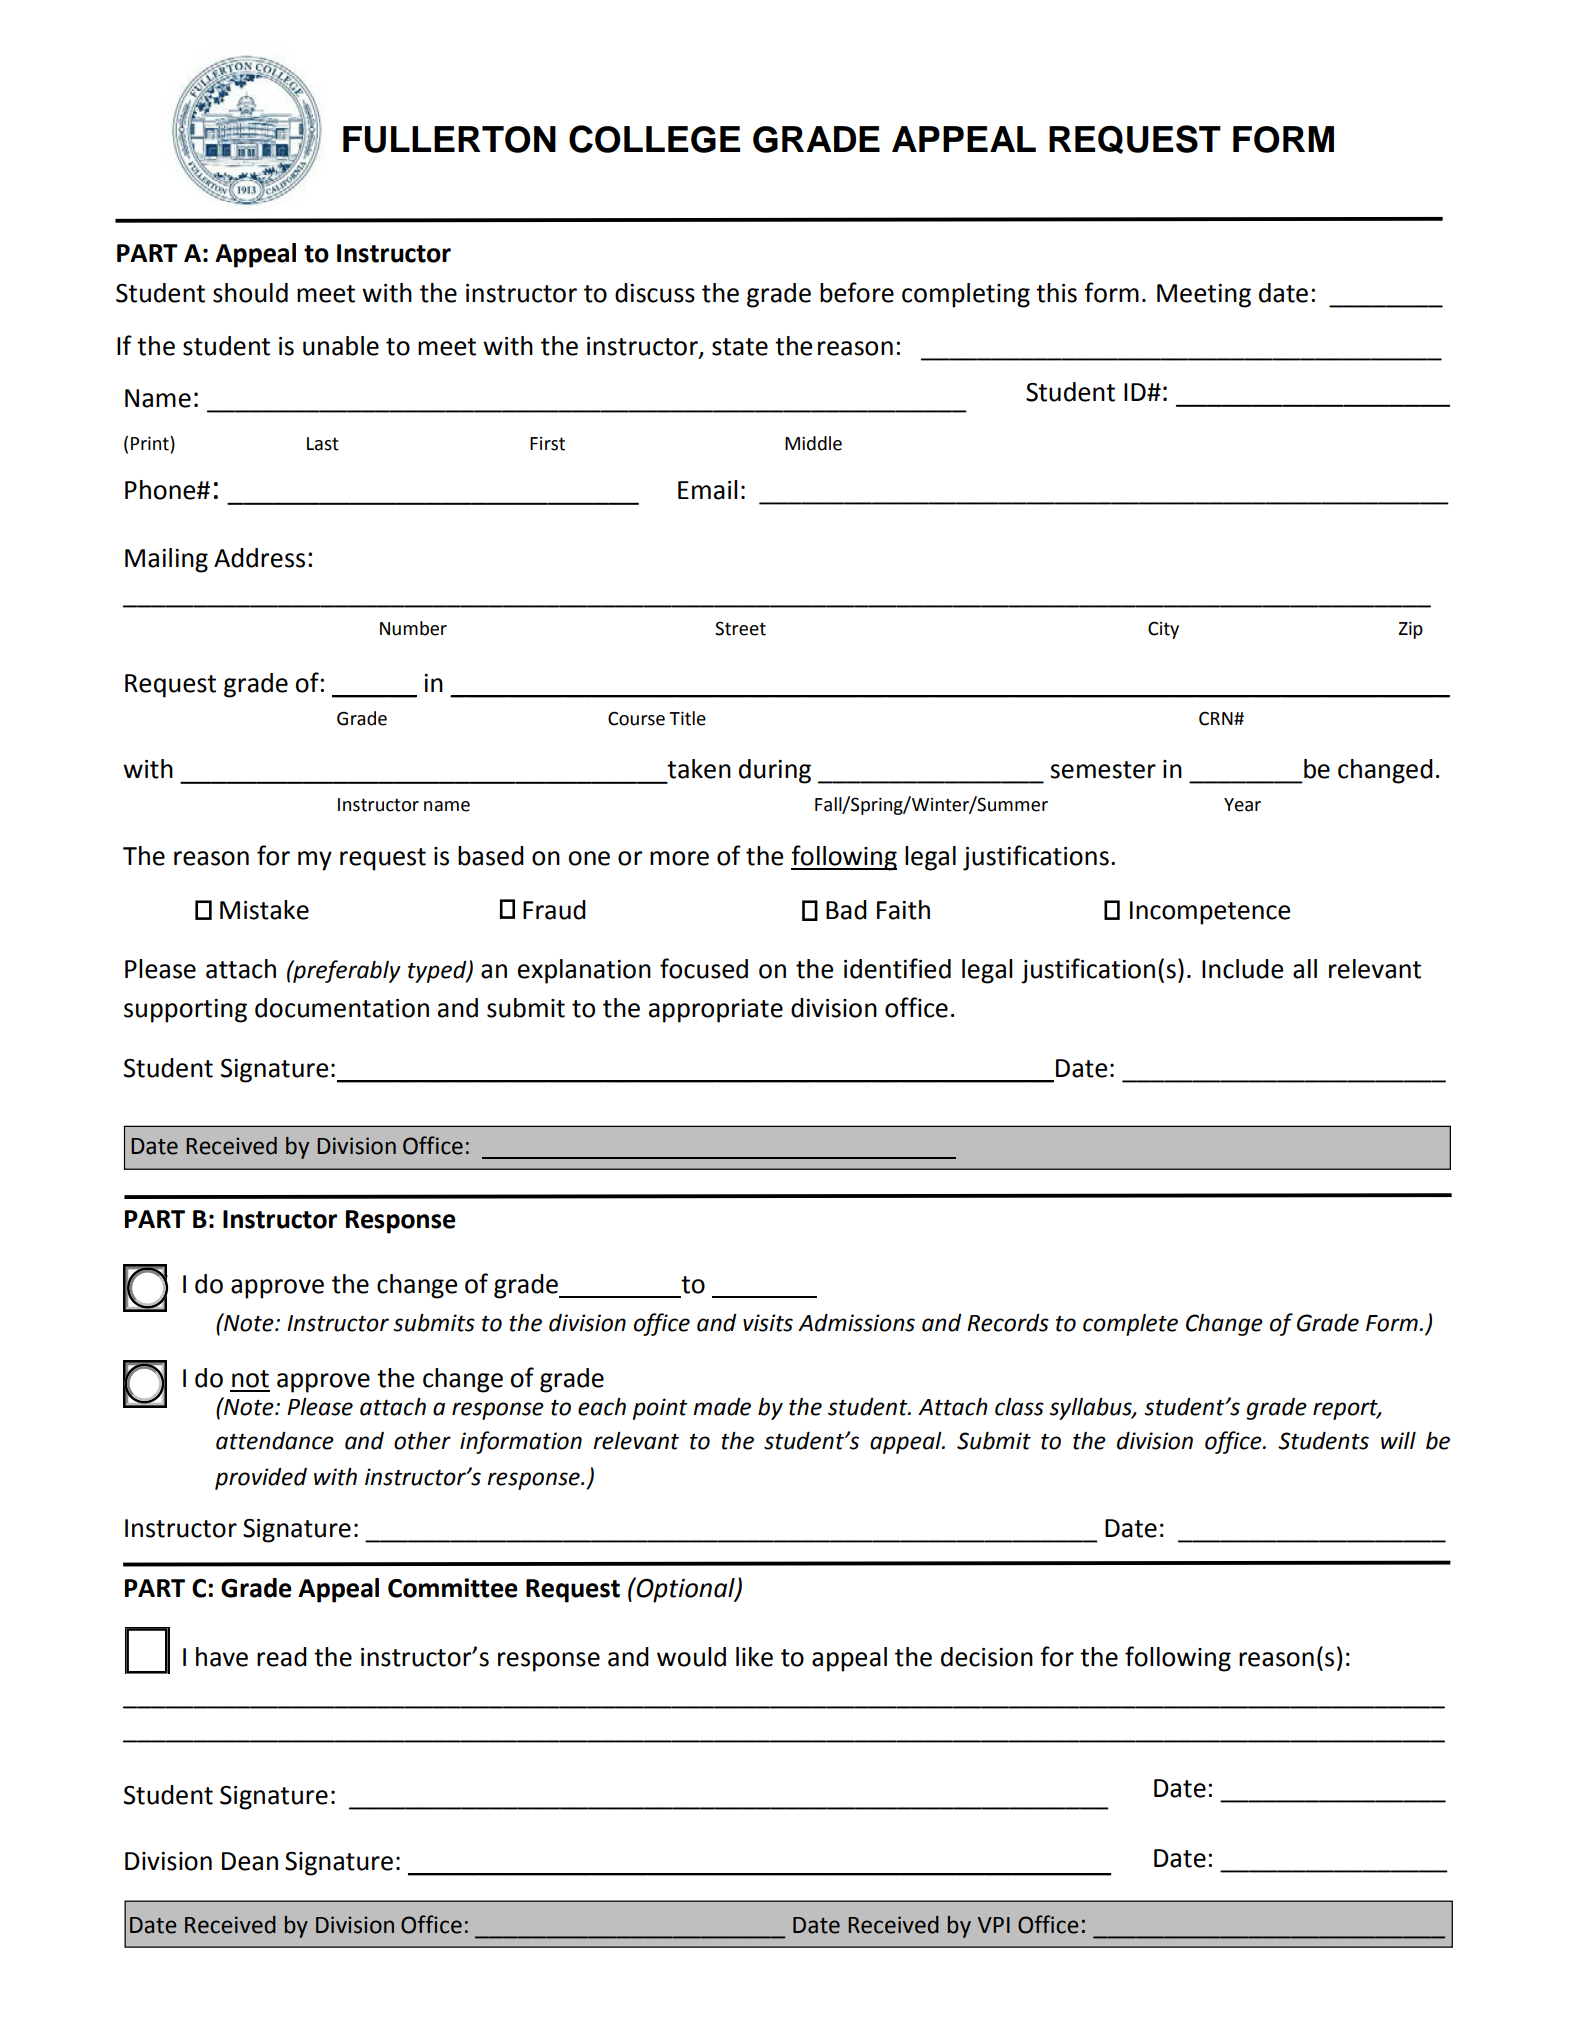  Describe the element at coordinates (1242, 805) in the document. I see `Year` at that location.
